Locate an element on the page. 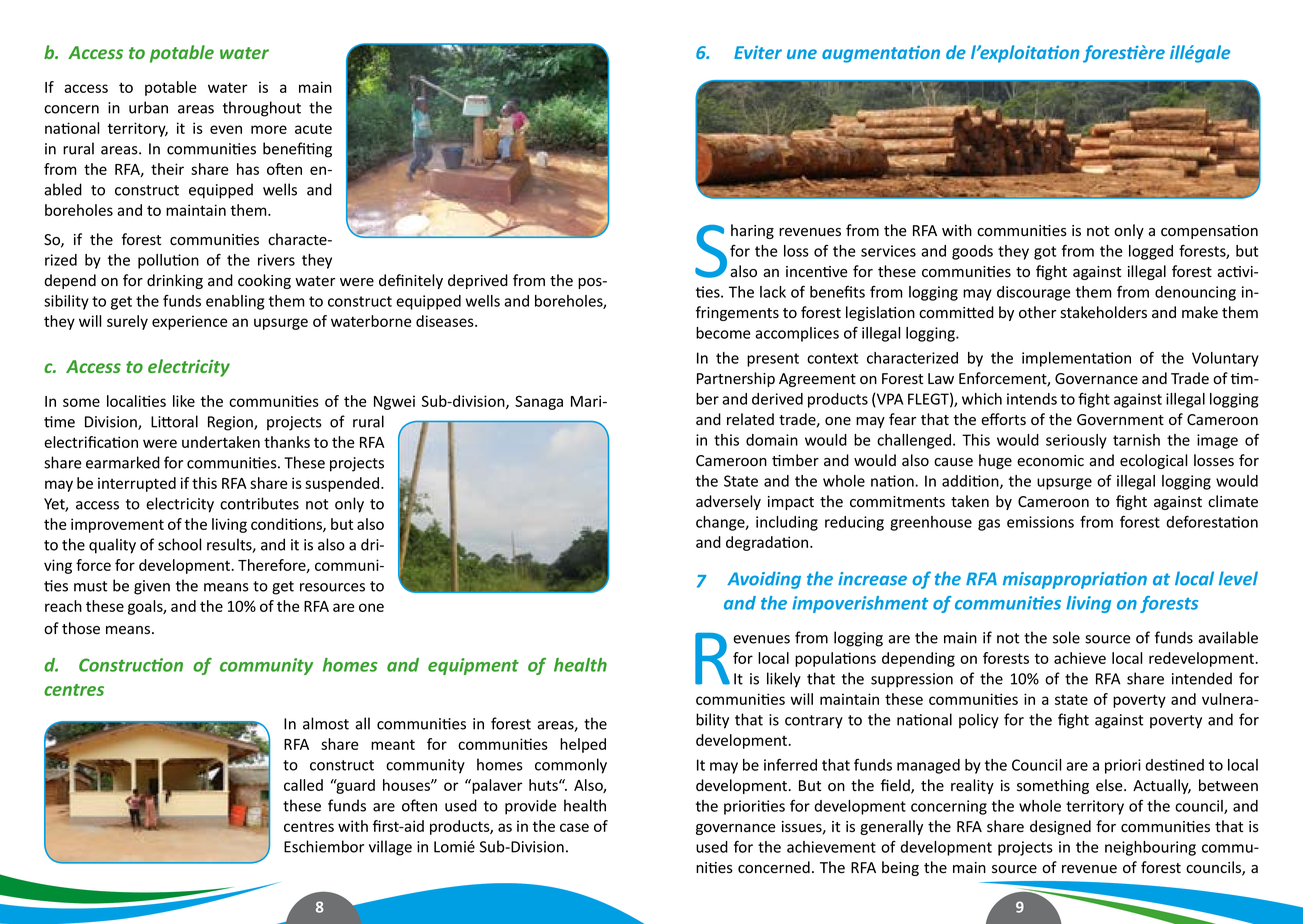 The height and width of the page is (924, 1303). urban is located at coordinates (148, 107).
